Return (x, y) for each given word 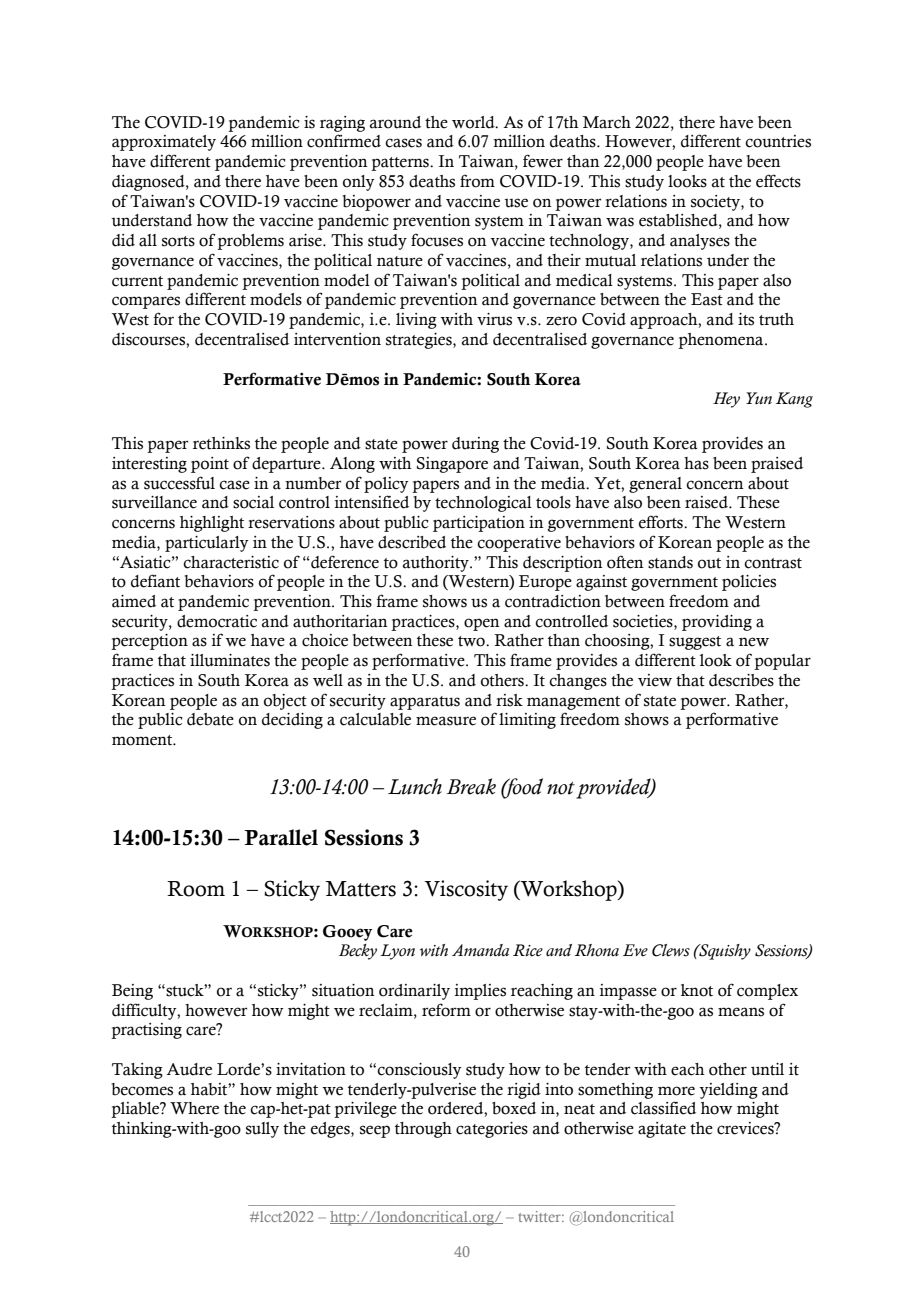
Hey (726, 400)
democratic (217, 621)
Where (194, 1108)
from (477, 181)
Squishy (724, 952)
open (482, 624)
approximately (164, 143)
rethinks (221, 443)
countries (778, 141)
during (475, 445)
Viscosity (466, 890)
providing (717, 623)
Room (196, 889)
